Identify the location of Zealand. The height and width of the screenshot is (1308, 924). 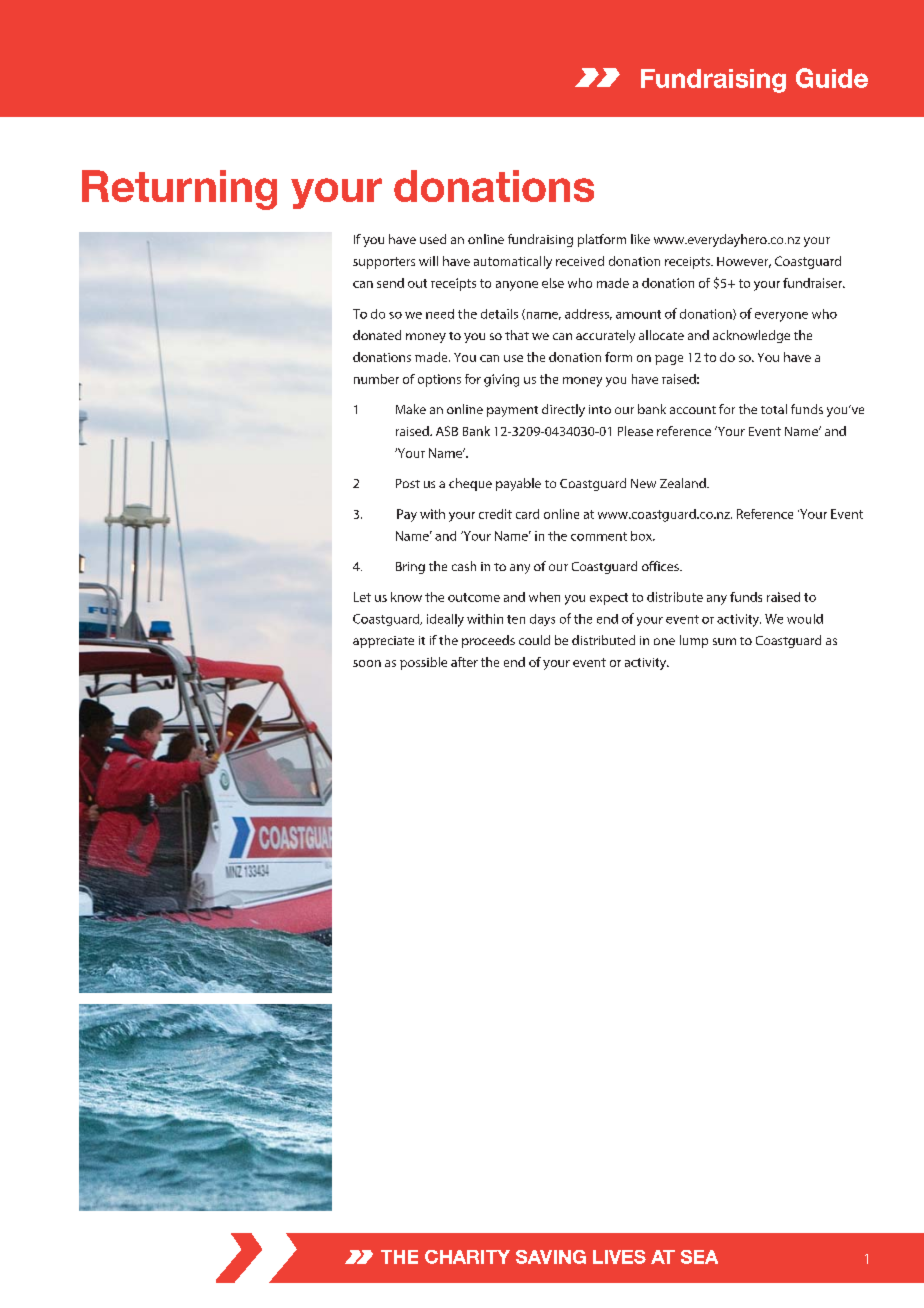
(684, 483).
